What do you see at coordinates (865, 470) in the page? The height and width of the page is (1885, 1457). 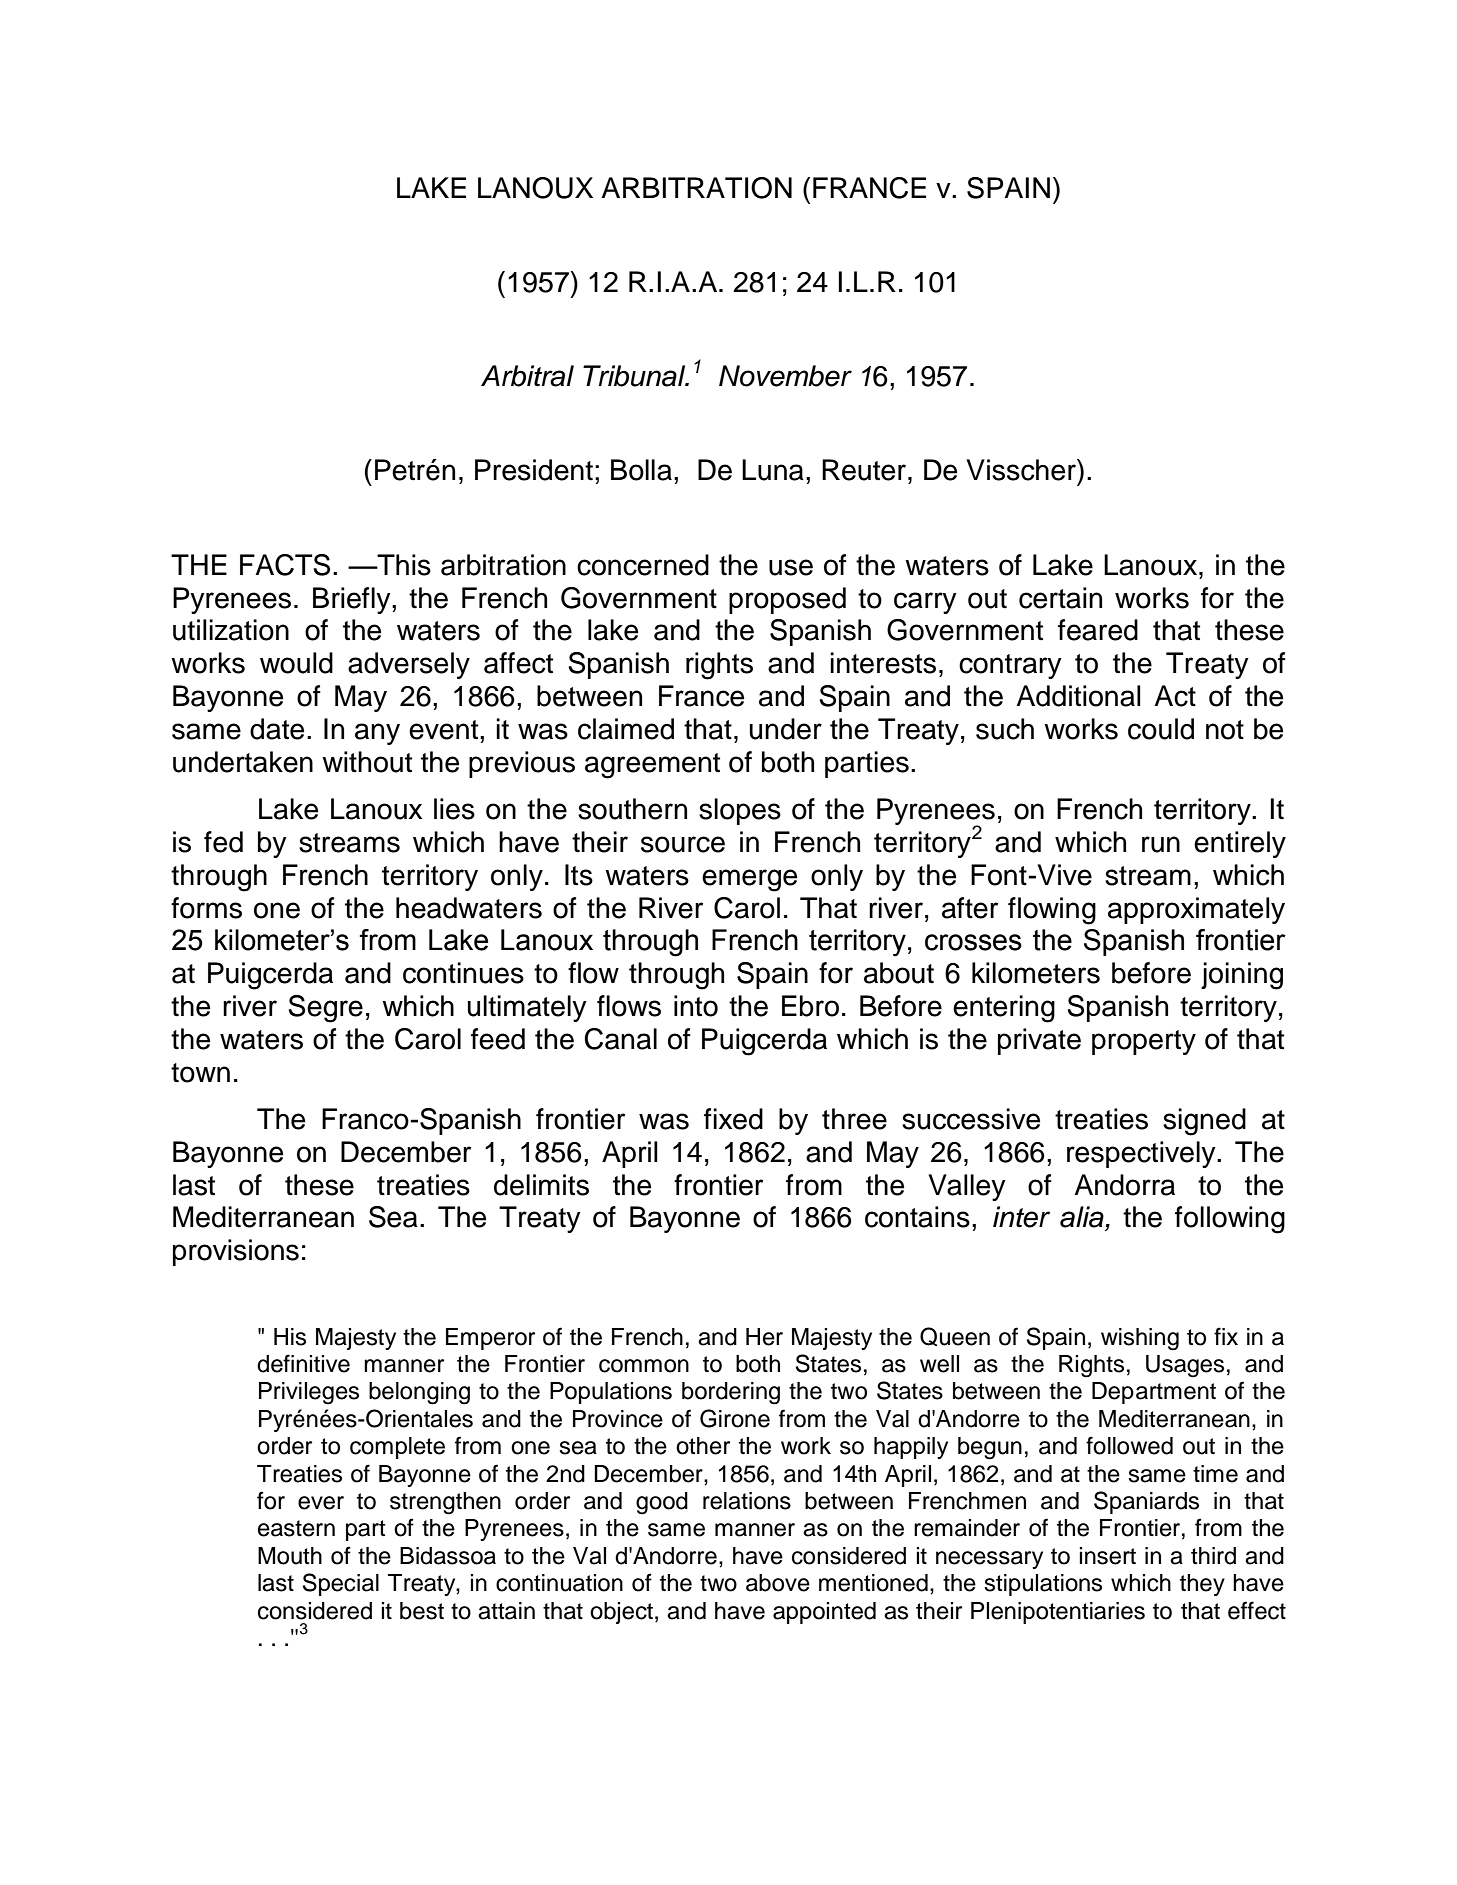 I see `Reuter` at bounding box center [865, 470].
